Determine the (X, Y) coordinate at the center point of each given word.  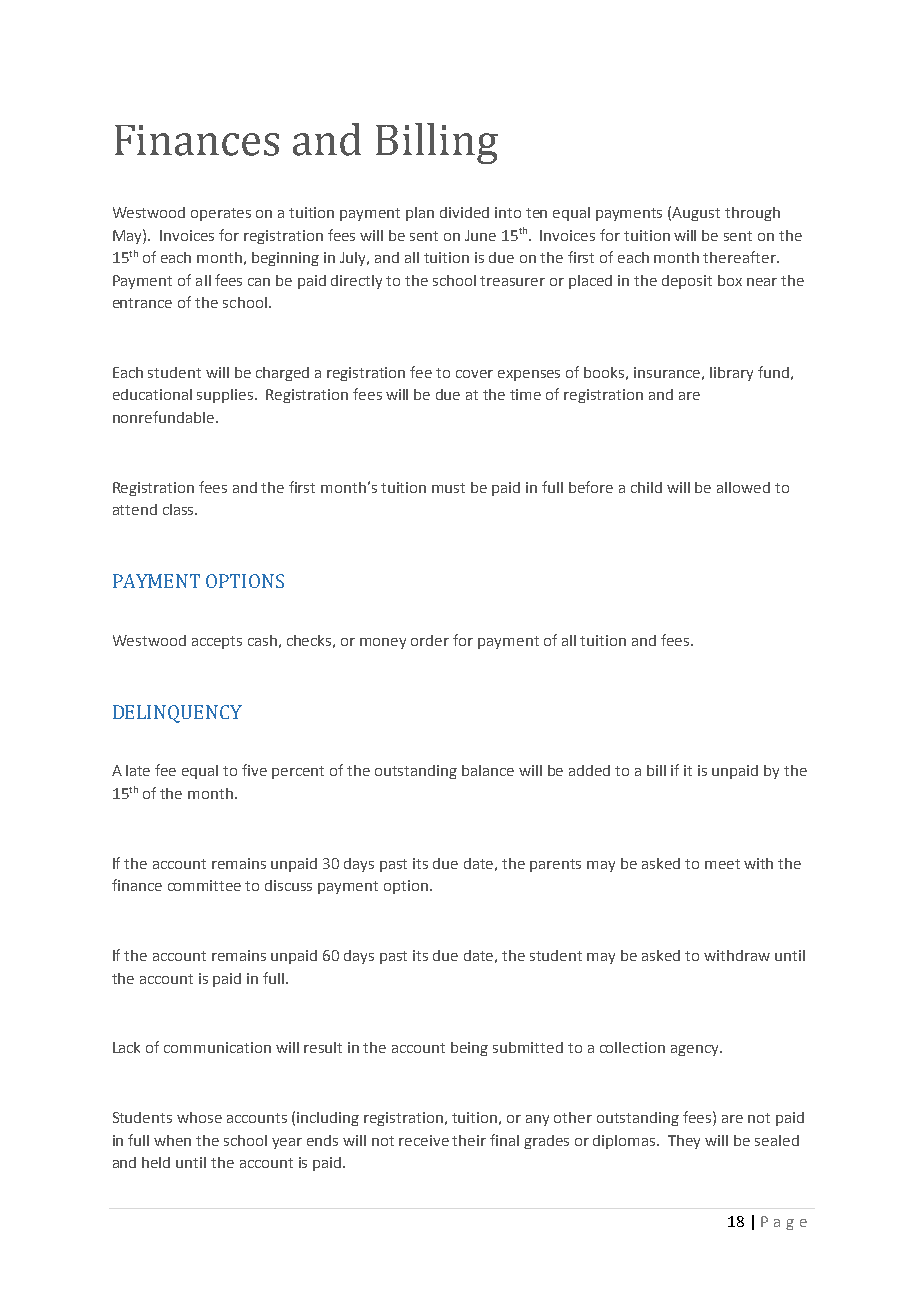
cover (474, 374)
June (480, 235)
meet (722, 864)
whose (199, 1117)
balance (488, 770)
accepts (217, 642)
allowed (743, 487)
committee (204, 885)
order (430, 640)
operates (221, 214)
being (469, 1049)
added (589, 770)
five (254, 770)
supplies (226, 396)
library (731, 374)
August (696, 214)
